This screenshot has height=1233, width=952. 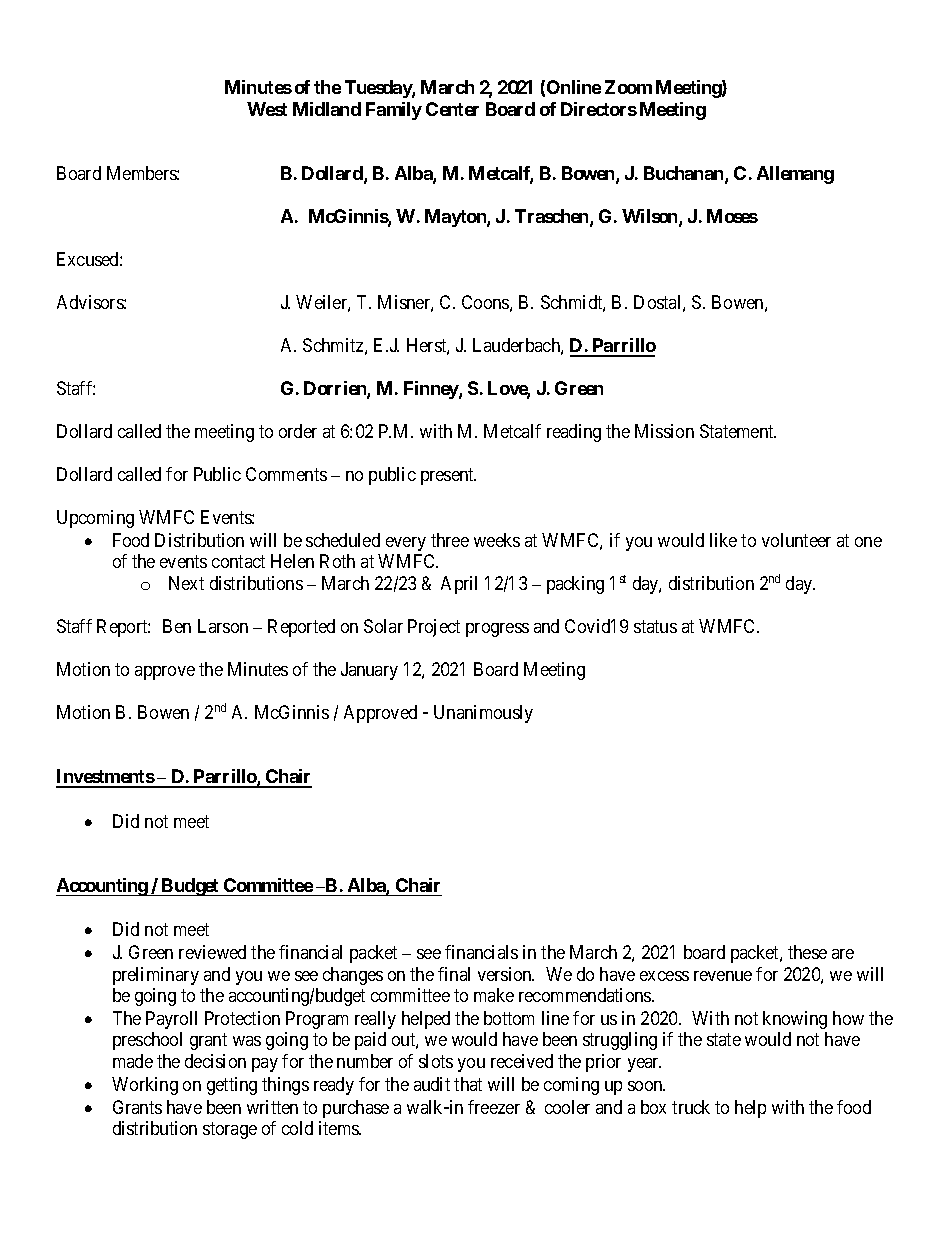 I want to click on Center, so click(x=452, y=109).
